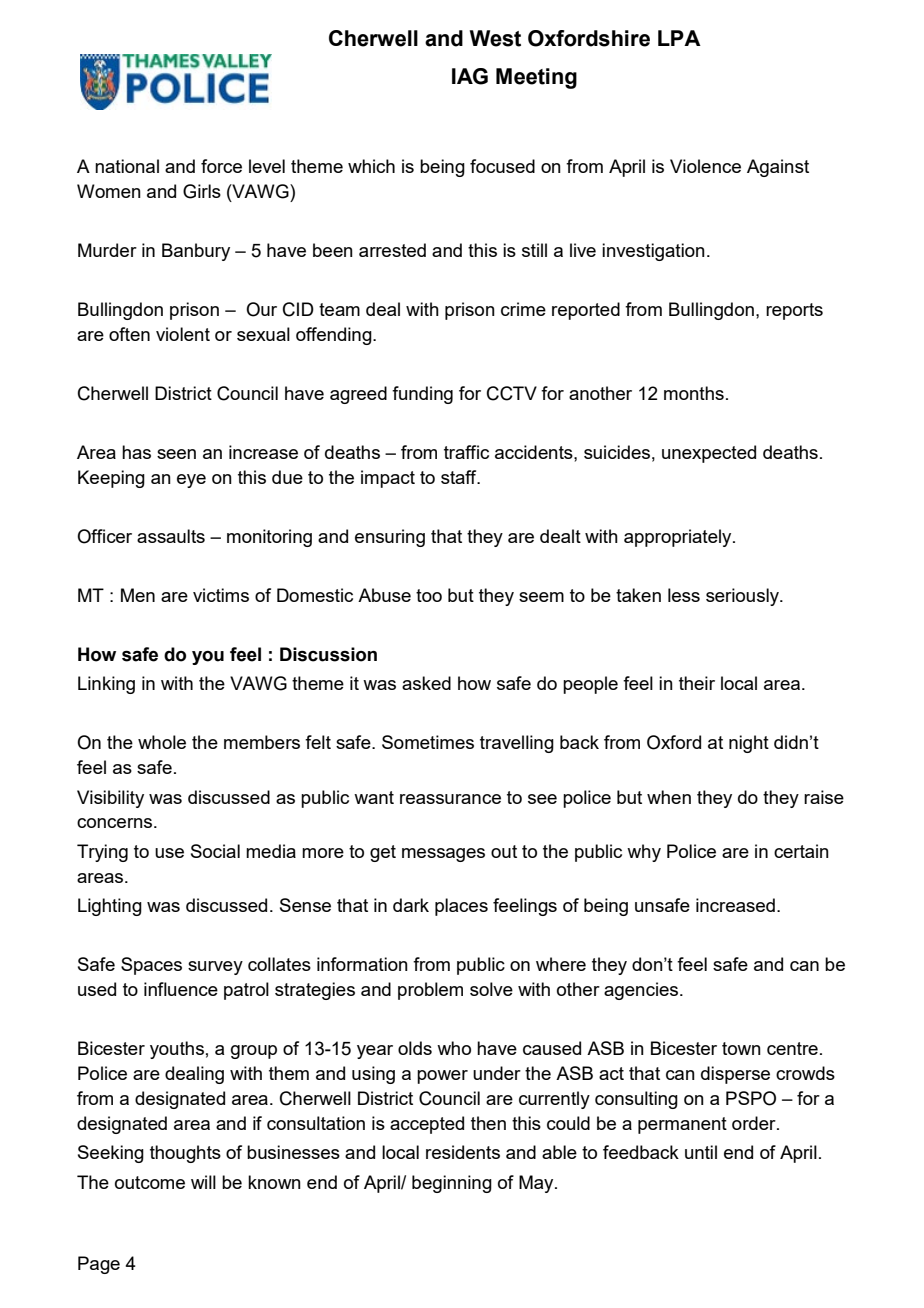 The width and height of the screenshot is (924, 1308). Describe the element at coordinates (697, 683) in the screenshot. I see `their` at that location.
